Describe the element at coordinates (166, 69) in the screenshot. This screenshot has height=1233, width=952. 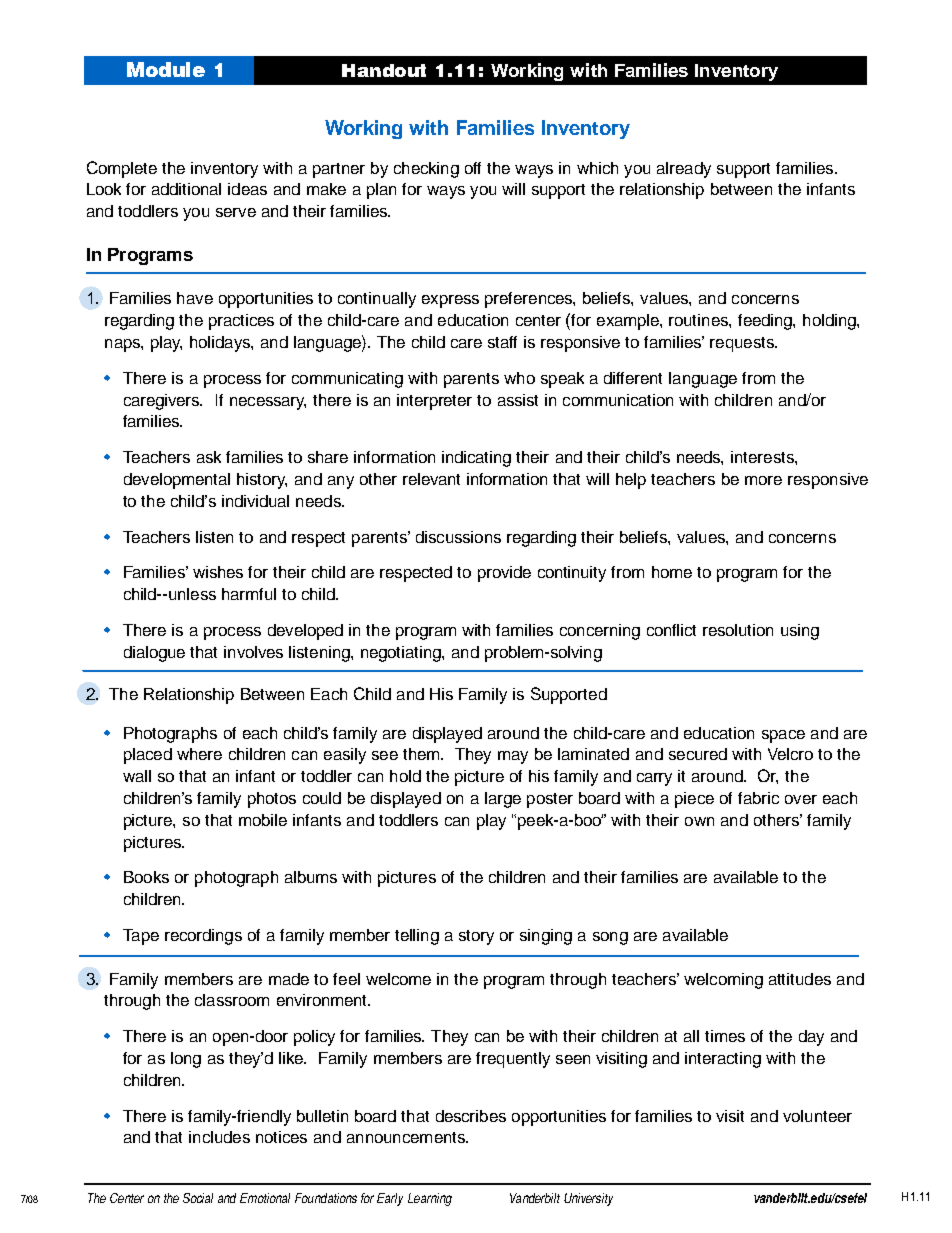
I see `Module` at that location.
